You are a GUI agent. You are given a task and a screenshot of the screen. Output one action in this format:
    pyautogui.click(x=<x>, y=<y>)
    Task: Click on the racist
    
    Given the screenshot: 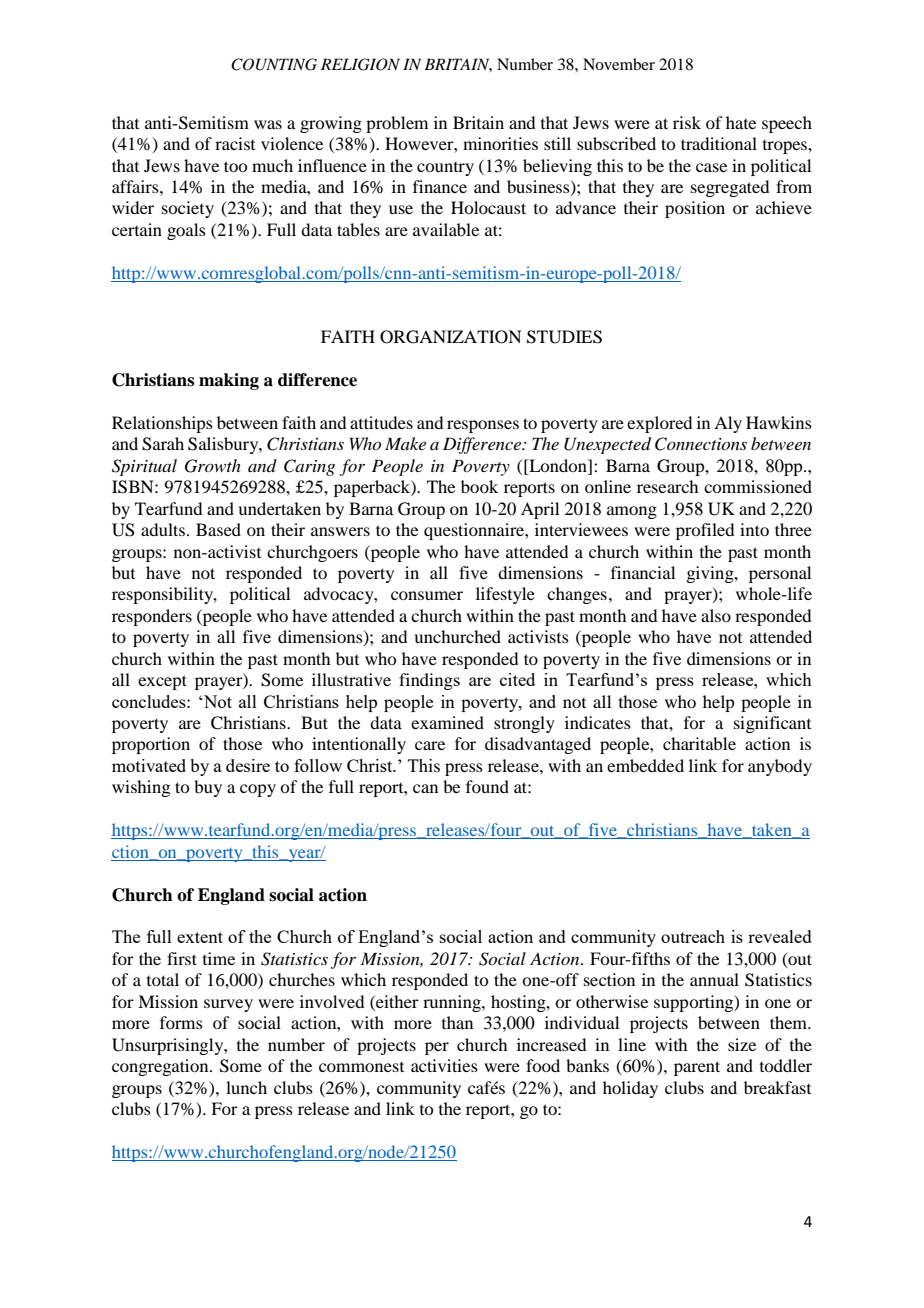 What is the action you would take?
    pyautogui.click(x=235, y=143)
